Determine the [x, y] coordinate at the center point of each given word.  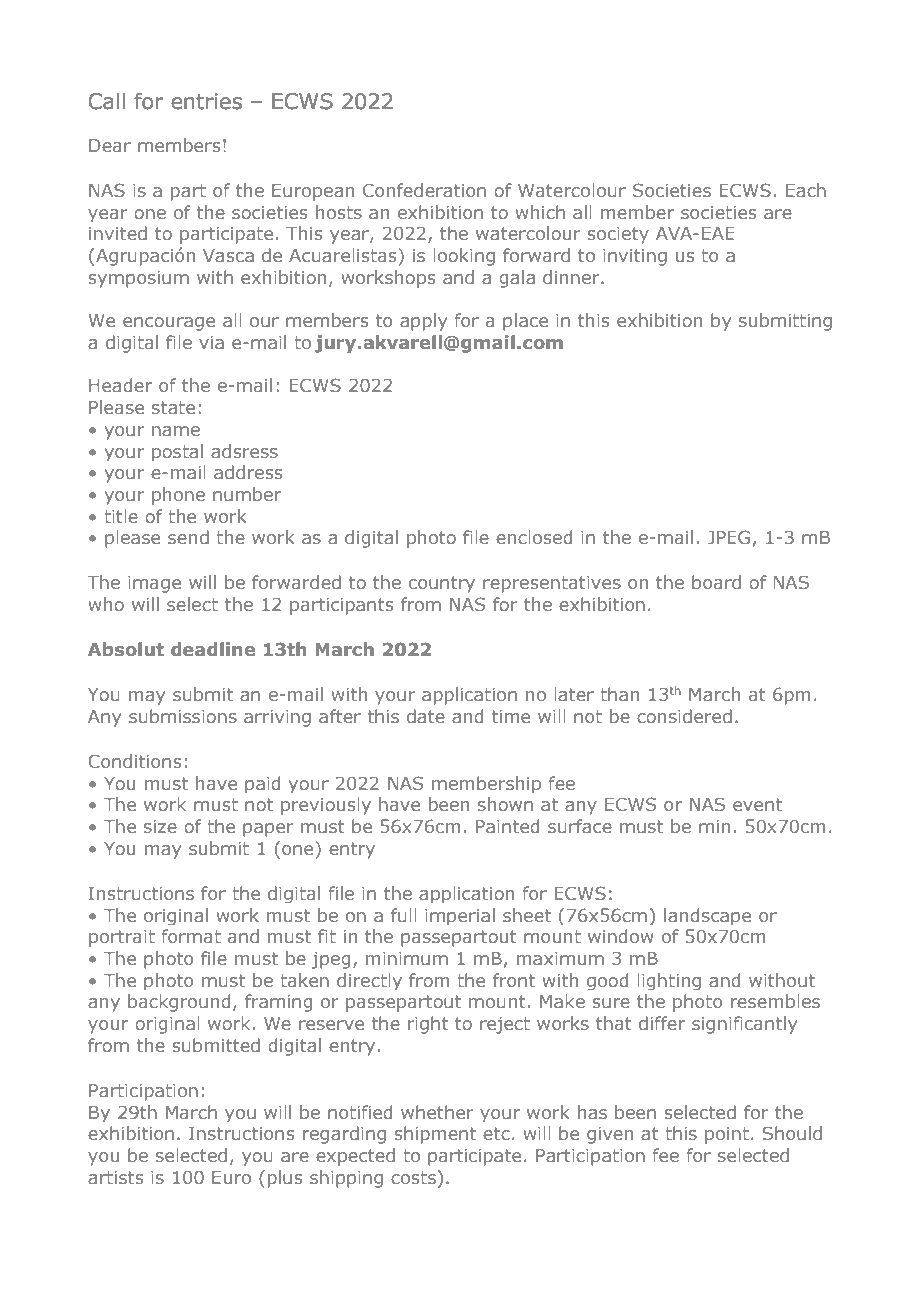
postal [177, 452]
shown [505, 804]
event [757, 804]
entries [206, 101]
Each [806, 190]
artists [115, 1177]
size [160, 826]
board [716, 582]
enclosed [534, 537]
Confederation [424, 190]
